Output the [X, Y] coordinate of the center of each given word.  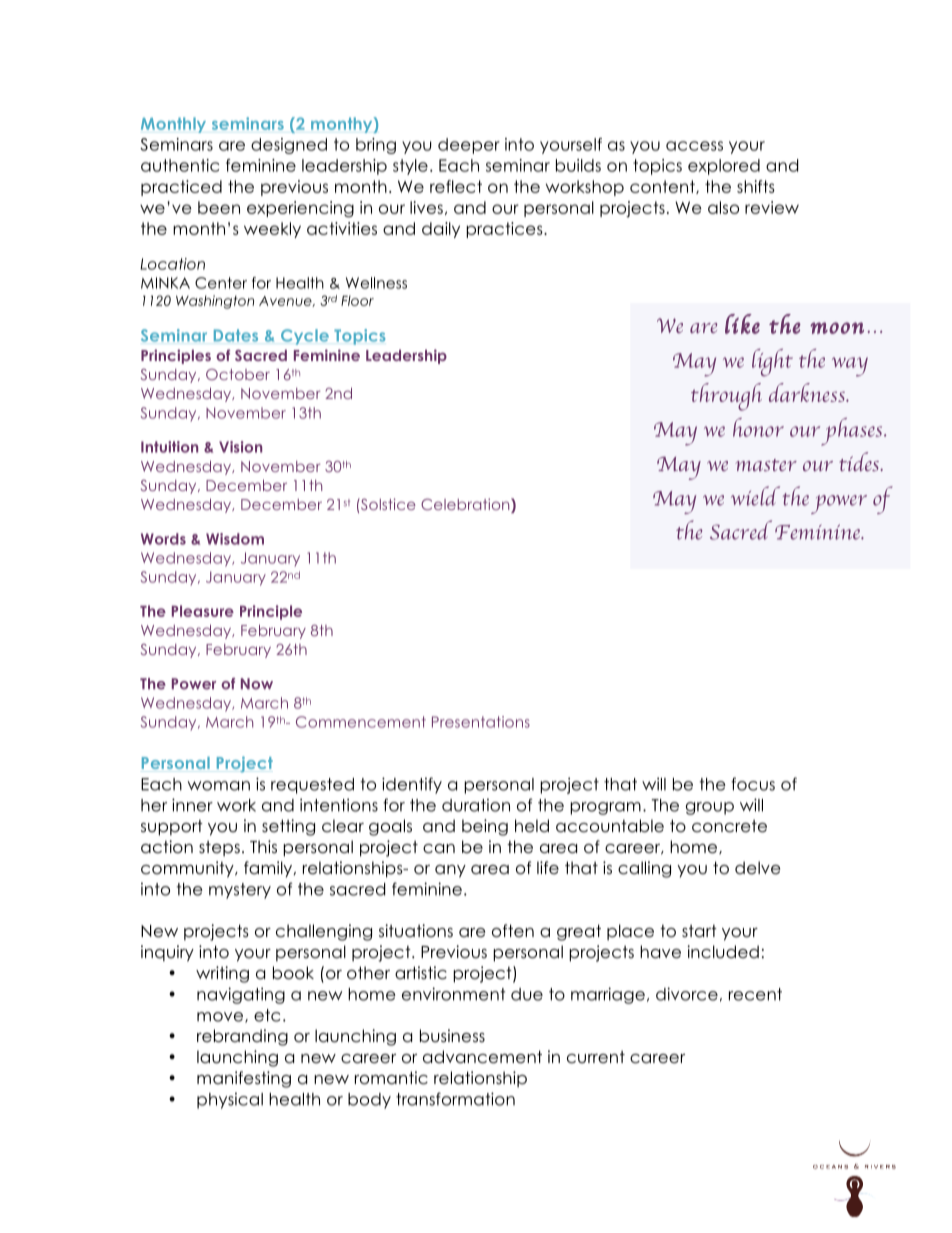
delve [757, 868]
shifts [756, 186]
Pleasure [203, 611]
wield [755, 496]
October [238, 374]
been [219, 207]
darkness [808, 392]
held [532, 826]
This [263, 846]
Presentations [481, 722]
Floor [357, 300]
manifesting [244, 1079]
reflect [456, 186]
